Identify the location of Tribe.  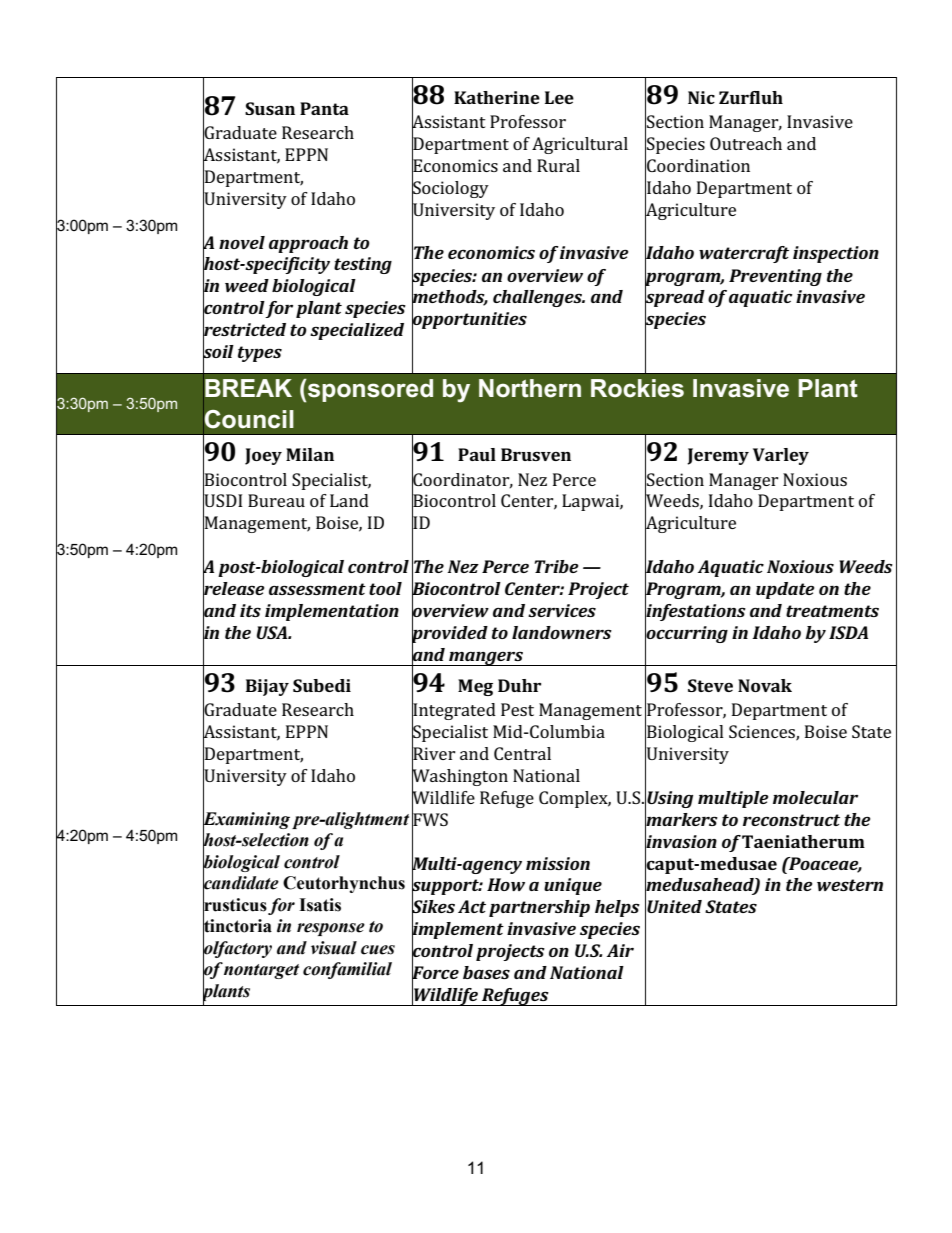
(556, 566).
